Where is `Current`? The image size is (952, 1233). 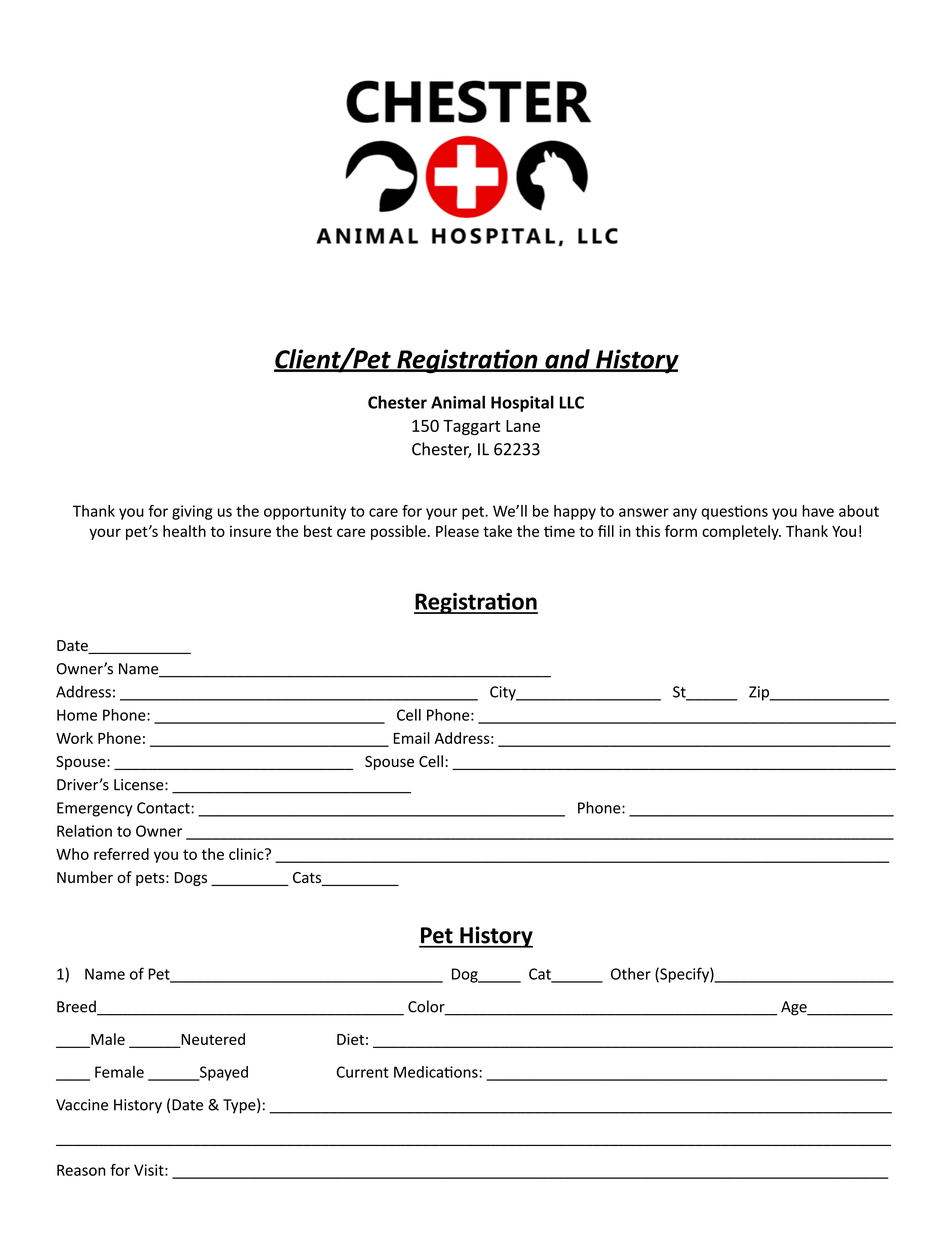
Current is located at coordinates (363, 1072).
